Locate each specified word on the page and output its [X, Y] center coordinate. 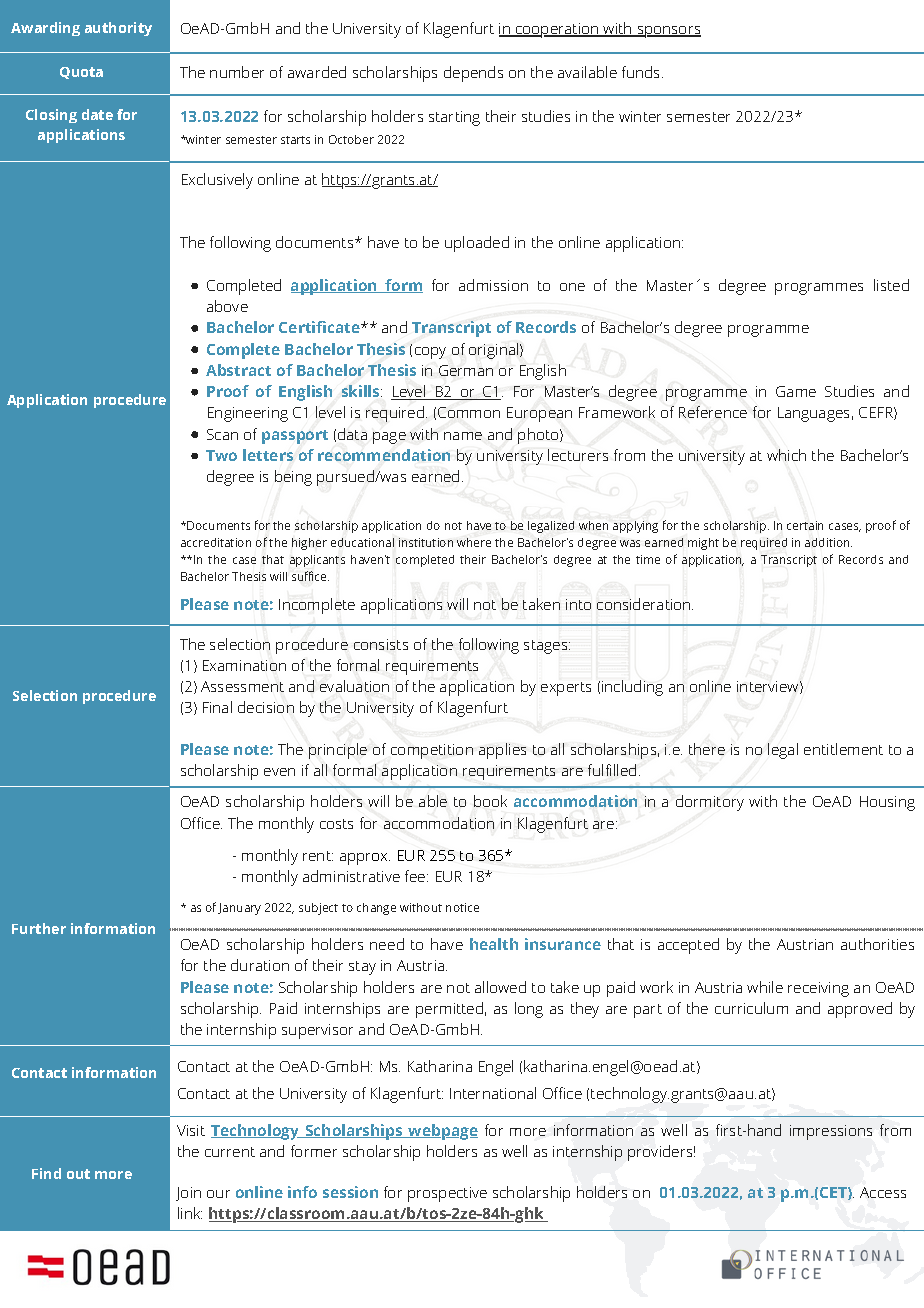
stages [547, 647]
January [239, 909]
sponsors [668, 32]
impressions [831, 1132]
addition [828, 542]
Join [188, 1194]
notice [462, 907]
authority [118, 29]
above [227, 306]
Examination [244, 665]
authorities [877, 944]
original [495, 351]
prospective [447, 1194]
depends [473, 74]
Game [796, 391]
